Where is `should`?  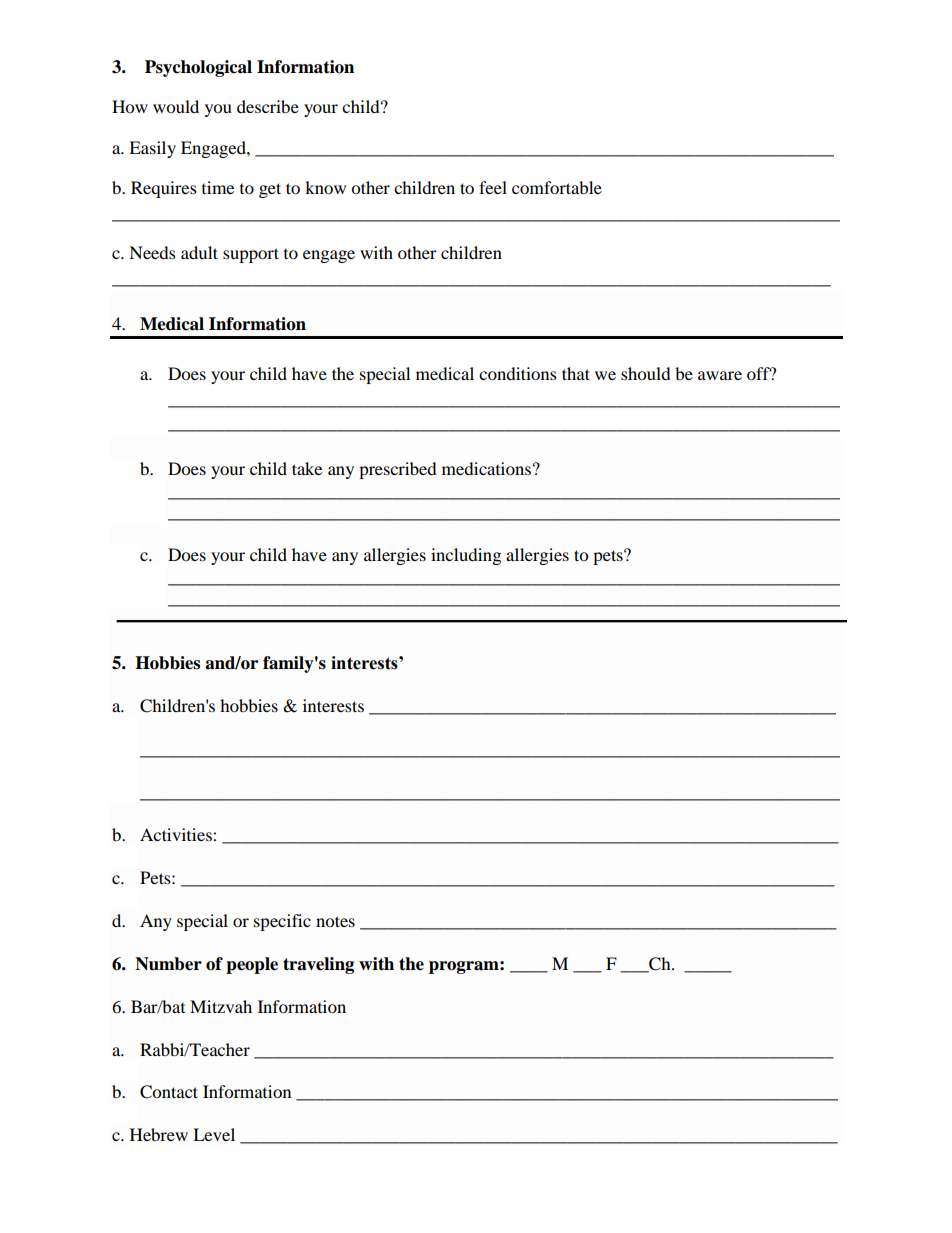 should is located at coordinates (646, 373).
